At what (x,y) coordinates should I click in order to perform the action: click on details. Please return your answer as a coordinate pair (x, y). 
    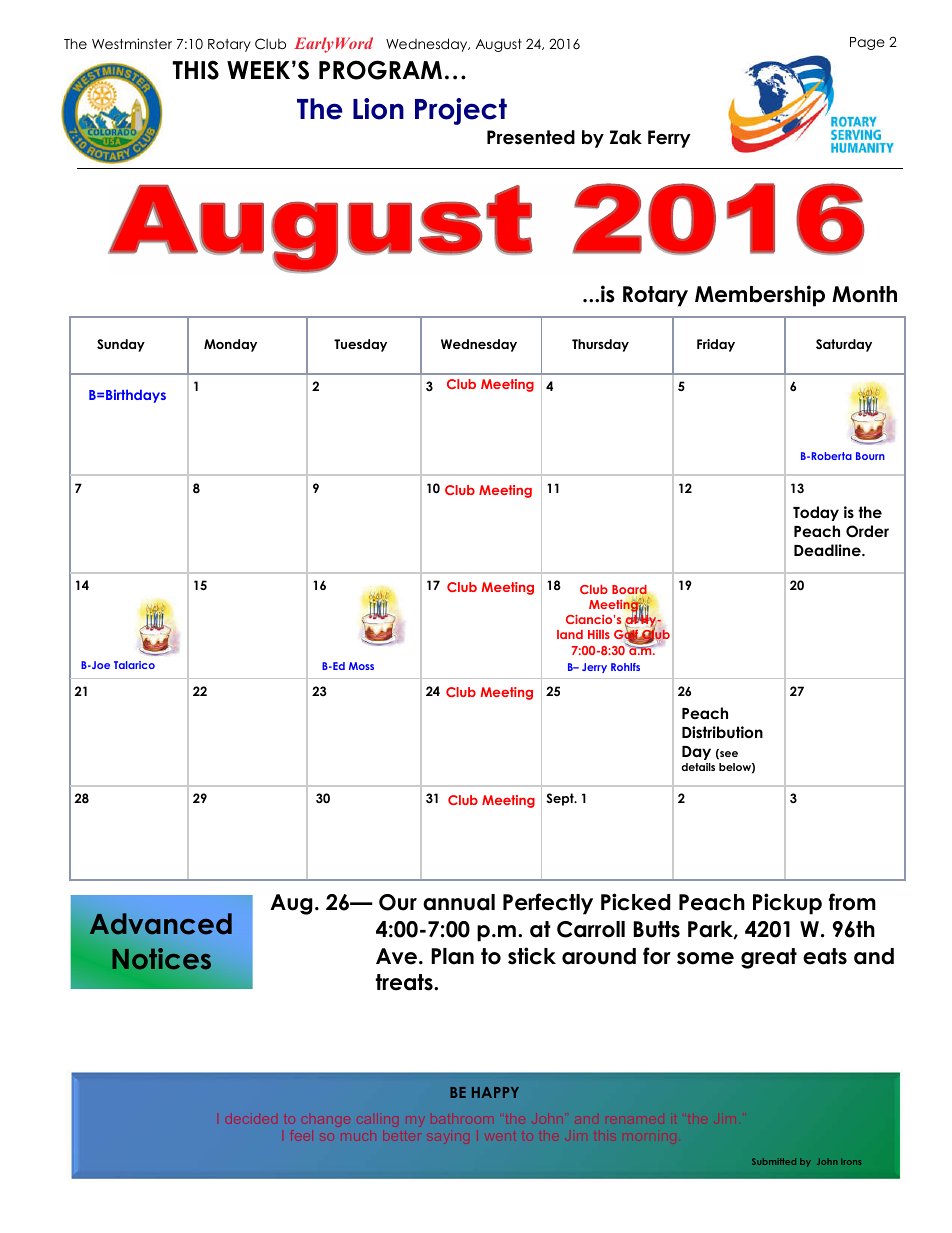
    Looking at the image, I should click on (698, 767).
